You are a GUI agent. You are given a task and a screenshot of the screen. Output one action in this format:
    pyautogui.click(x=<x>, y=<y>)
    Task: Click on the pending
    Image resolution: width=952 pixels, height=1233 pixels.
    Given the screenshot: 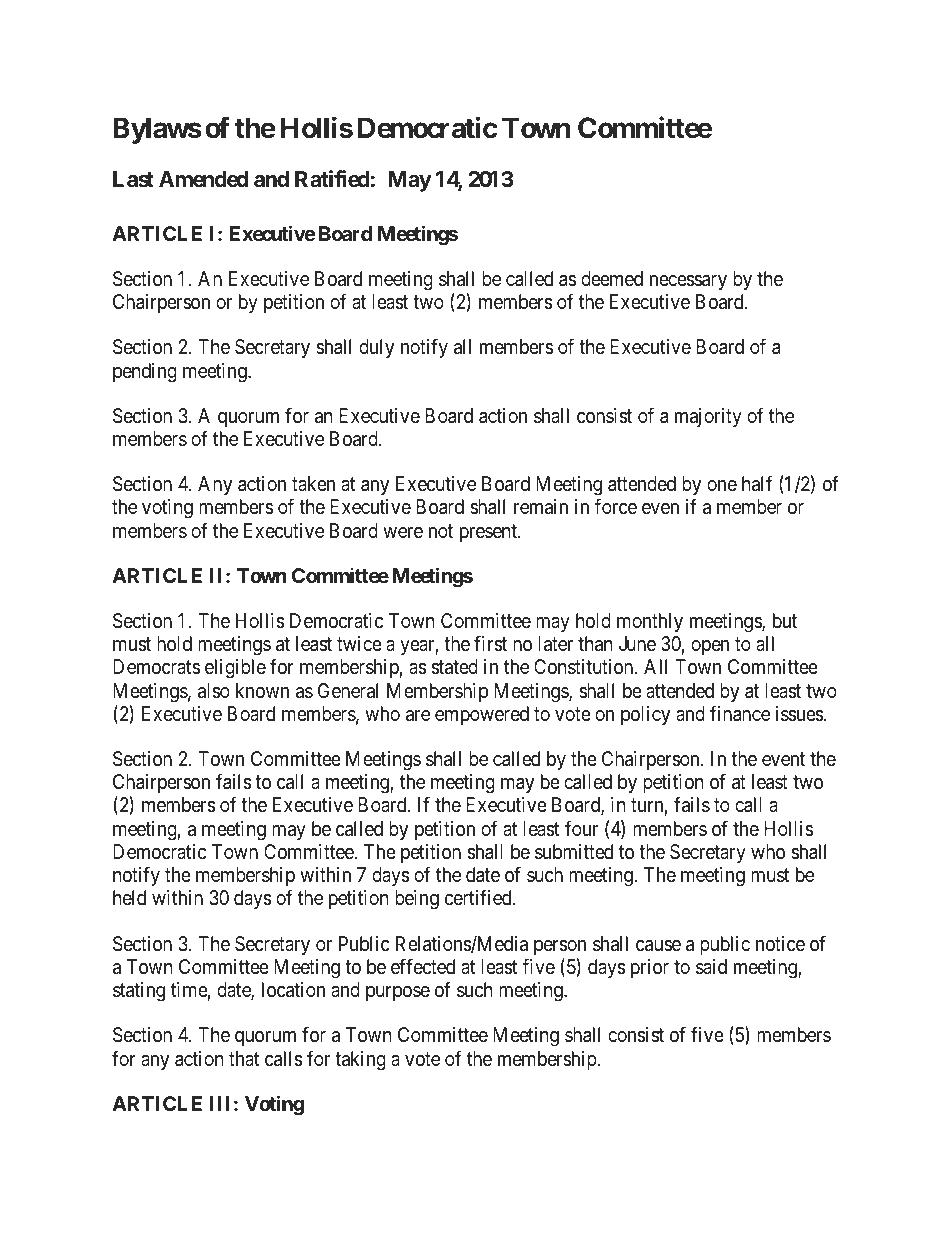 What is the action you would take?
    pyautogui.click(x=145, y=373)
